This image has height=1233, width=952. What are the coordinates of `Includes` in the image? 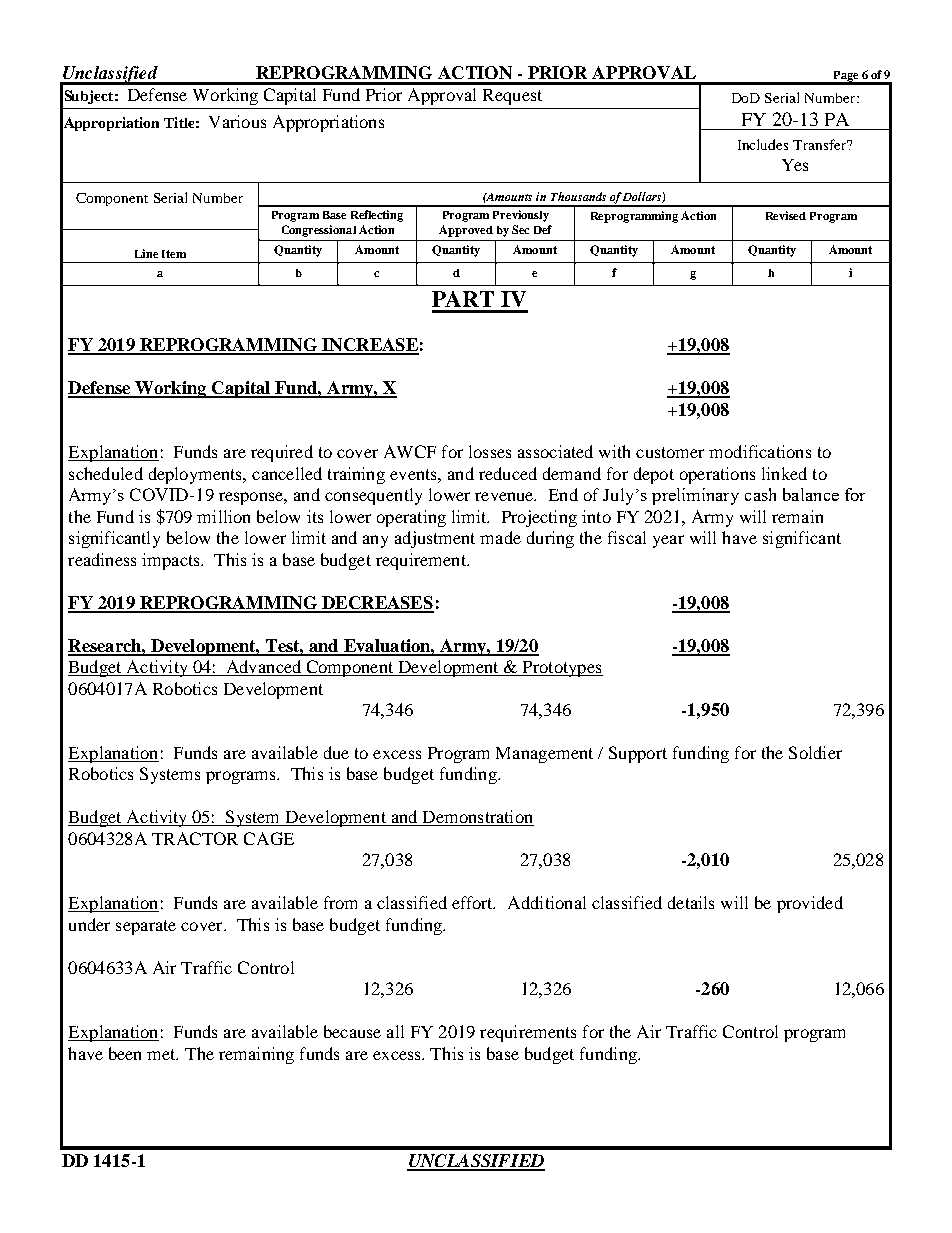 It's located at (763, 144).
